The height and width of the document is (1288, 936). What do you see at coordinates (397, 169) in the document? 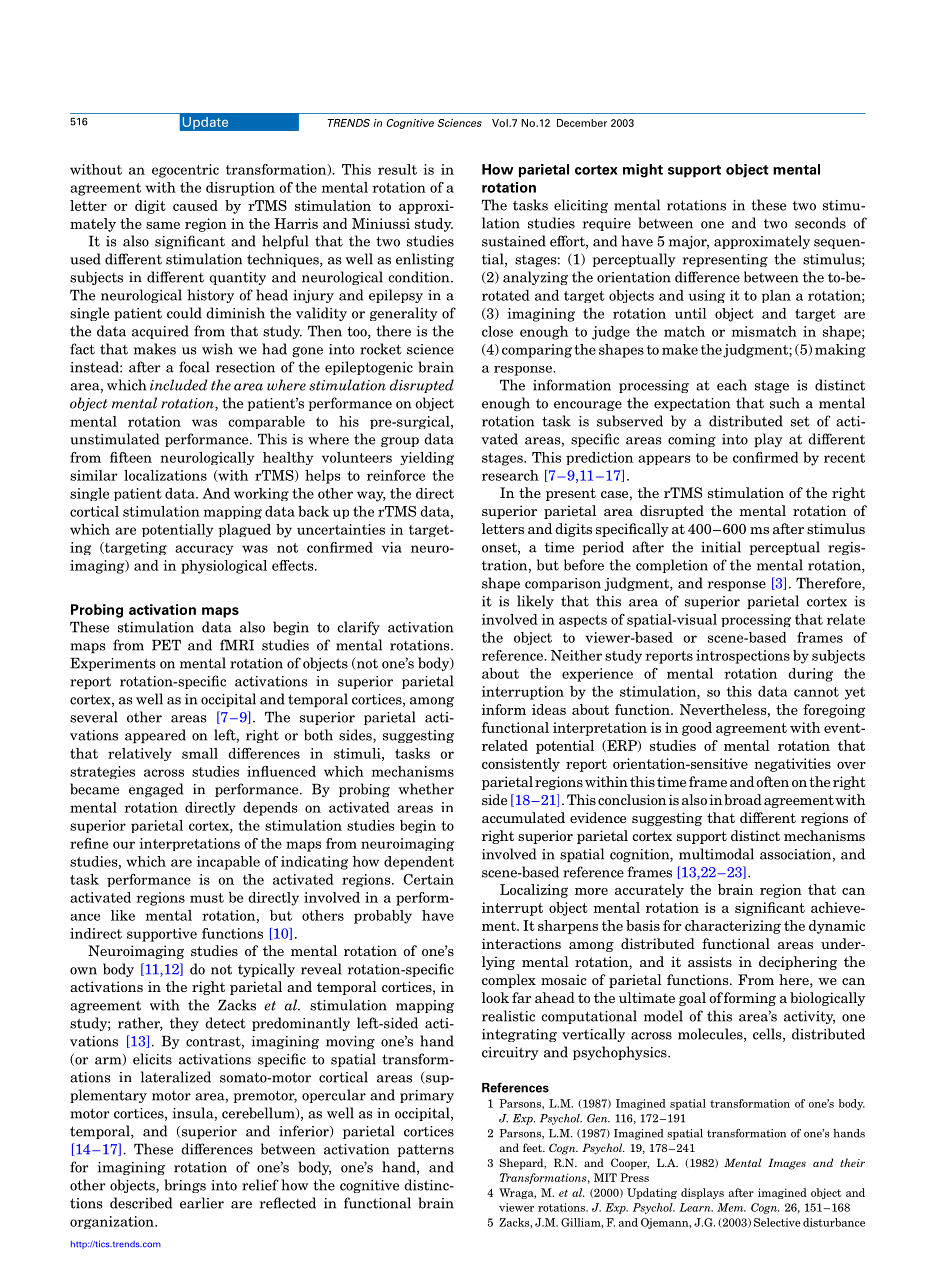
I see `result` at bounding box center [397, 169].
